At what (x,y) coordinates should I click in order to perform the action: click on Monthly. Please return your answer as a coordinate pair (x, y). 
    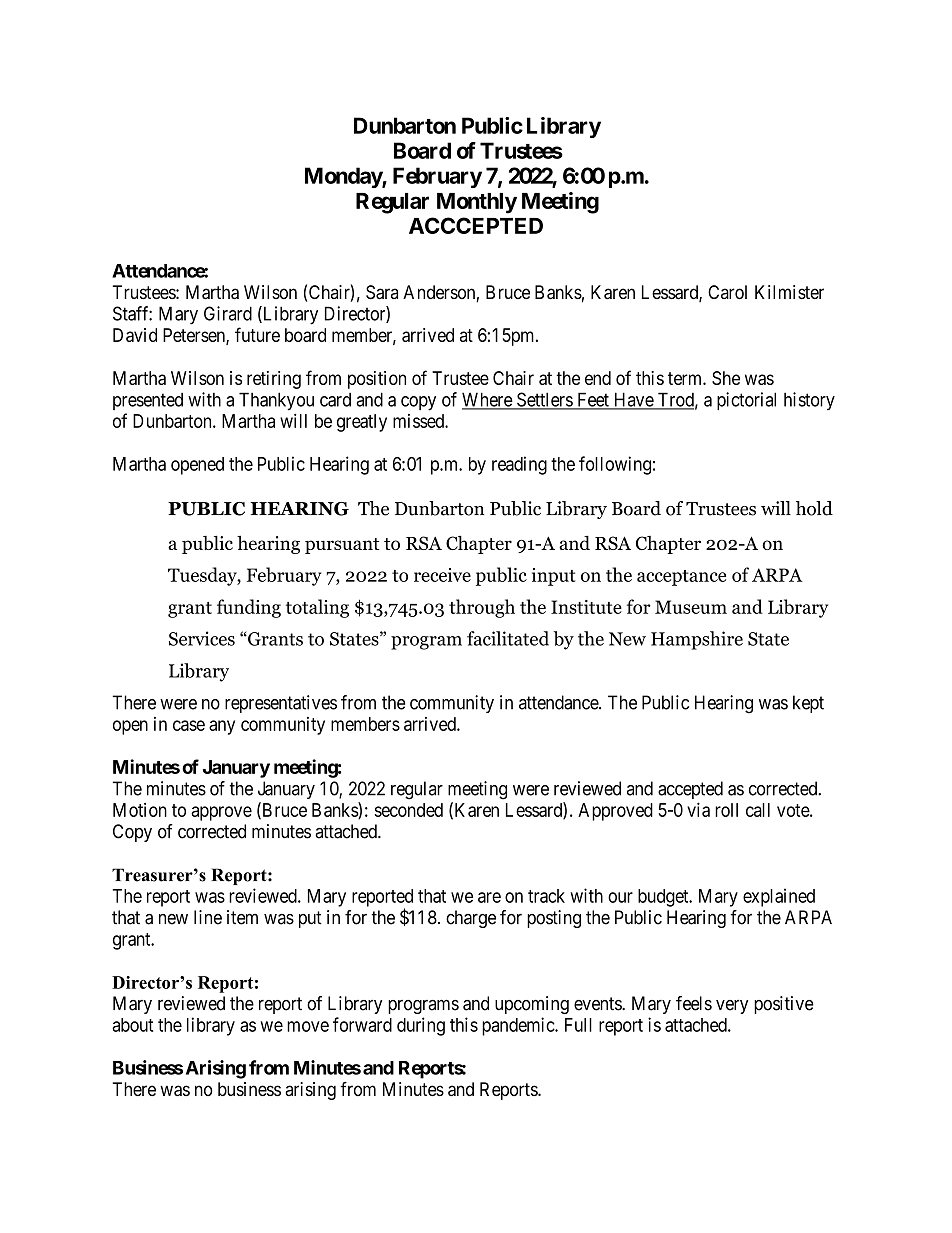
    Looking at the image, I should click on (477, 203).
